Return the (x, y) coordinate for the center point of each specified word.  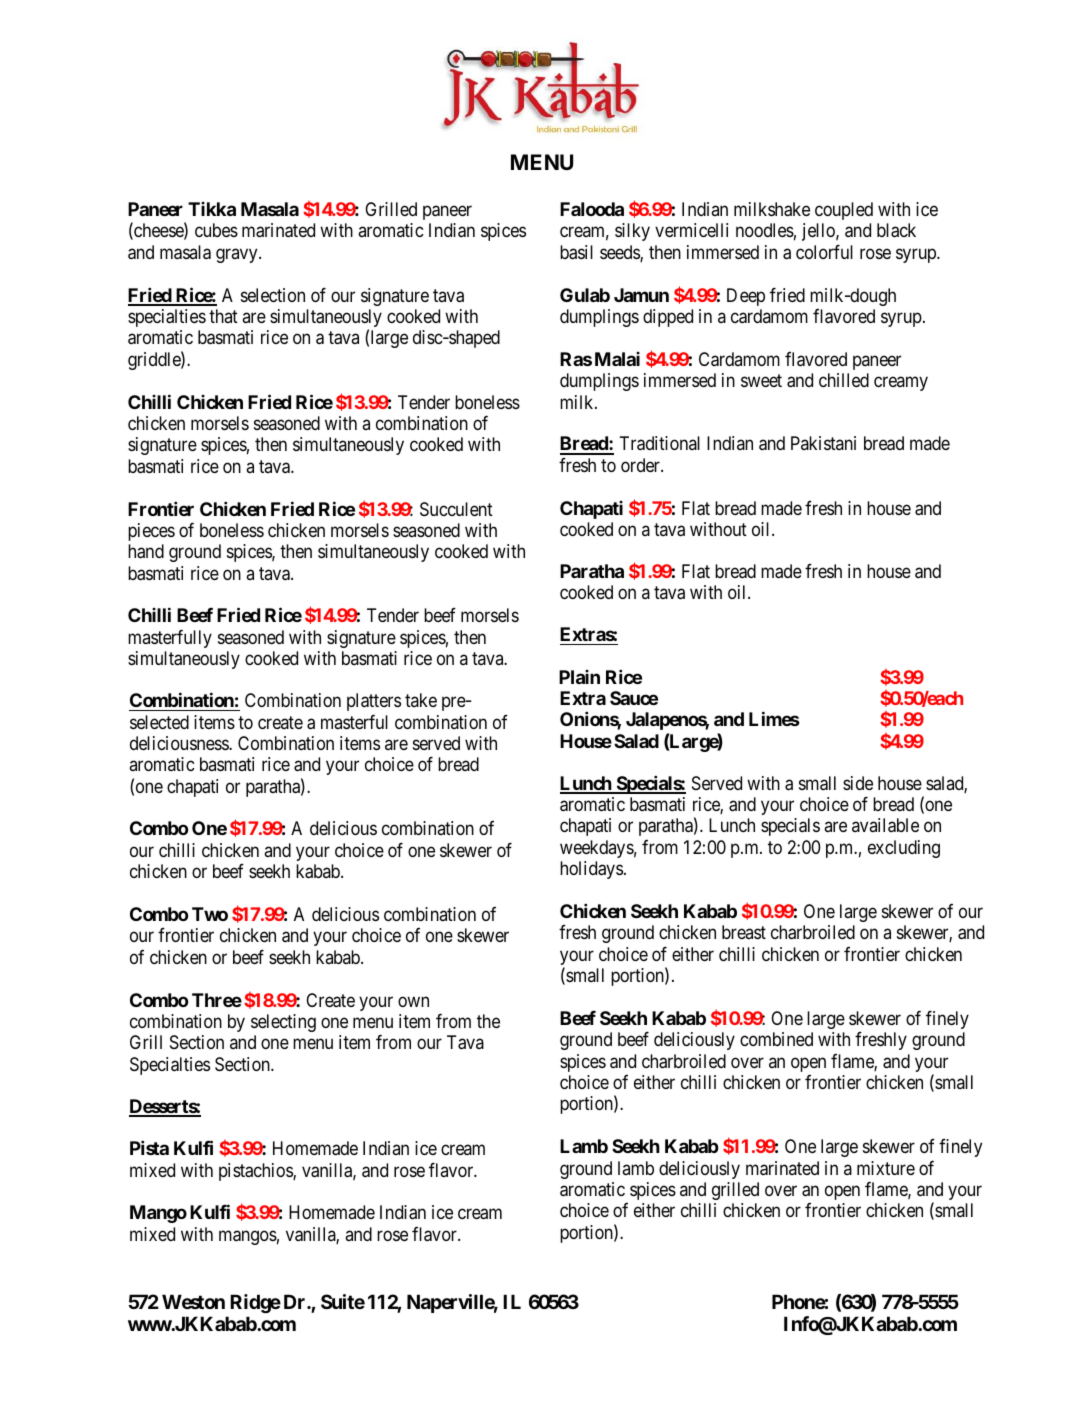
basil (576, 252)
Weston (193, 1301)
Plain (579, 677)
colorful (824, 251)
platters (374, 702)
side (858, 783)
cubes (216, 230)
